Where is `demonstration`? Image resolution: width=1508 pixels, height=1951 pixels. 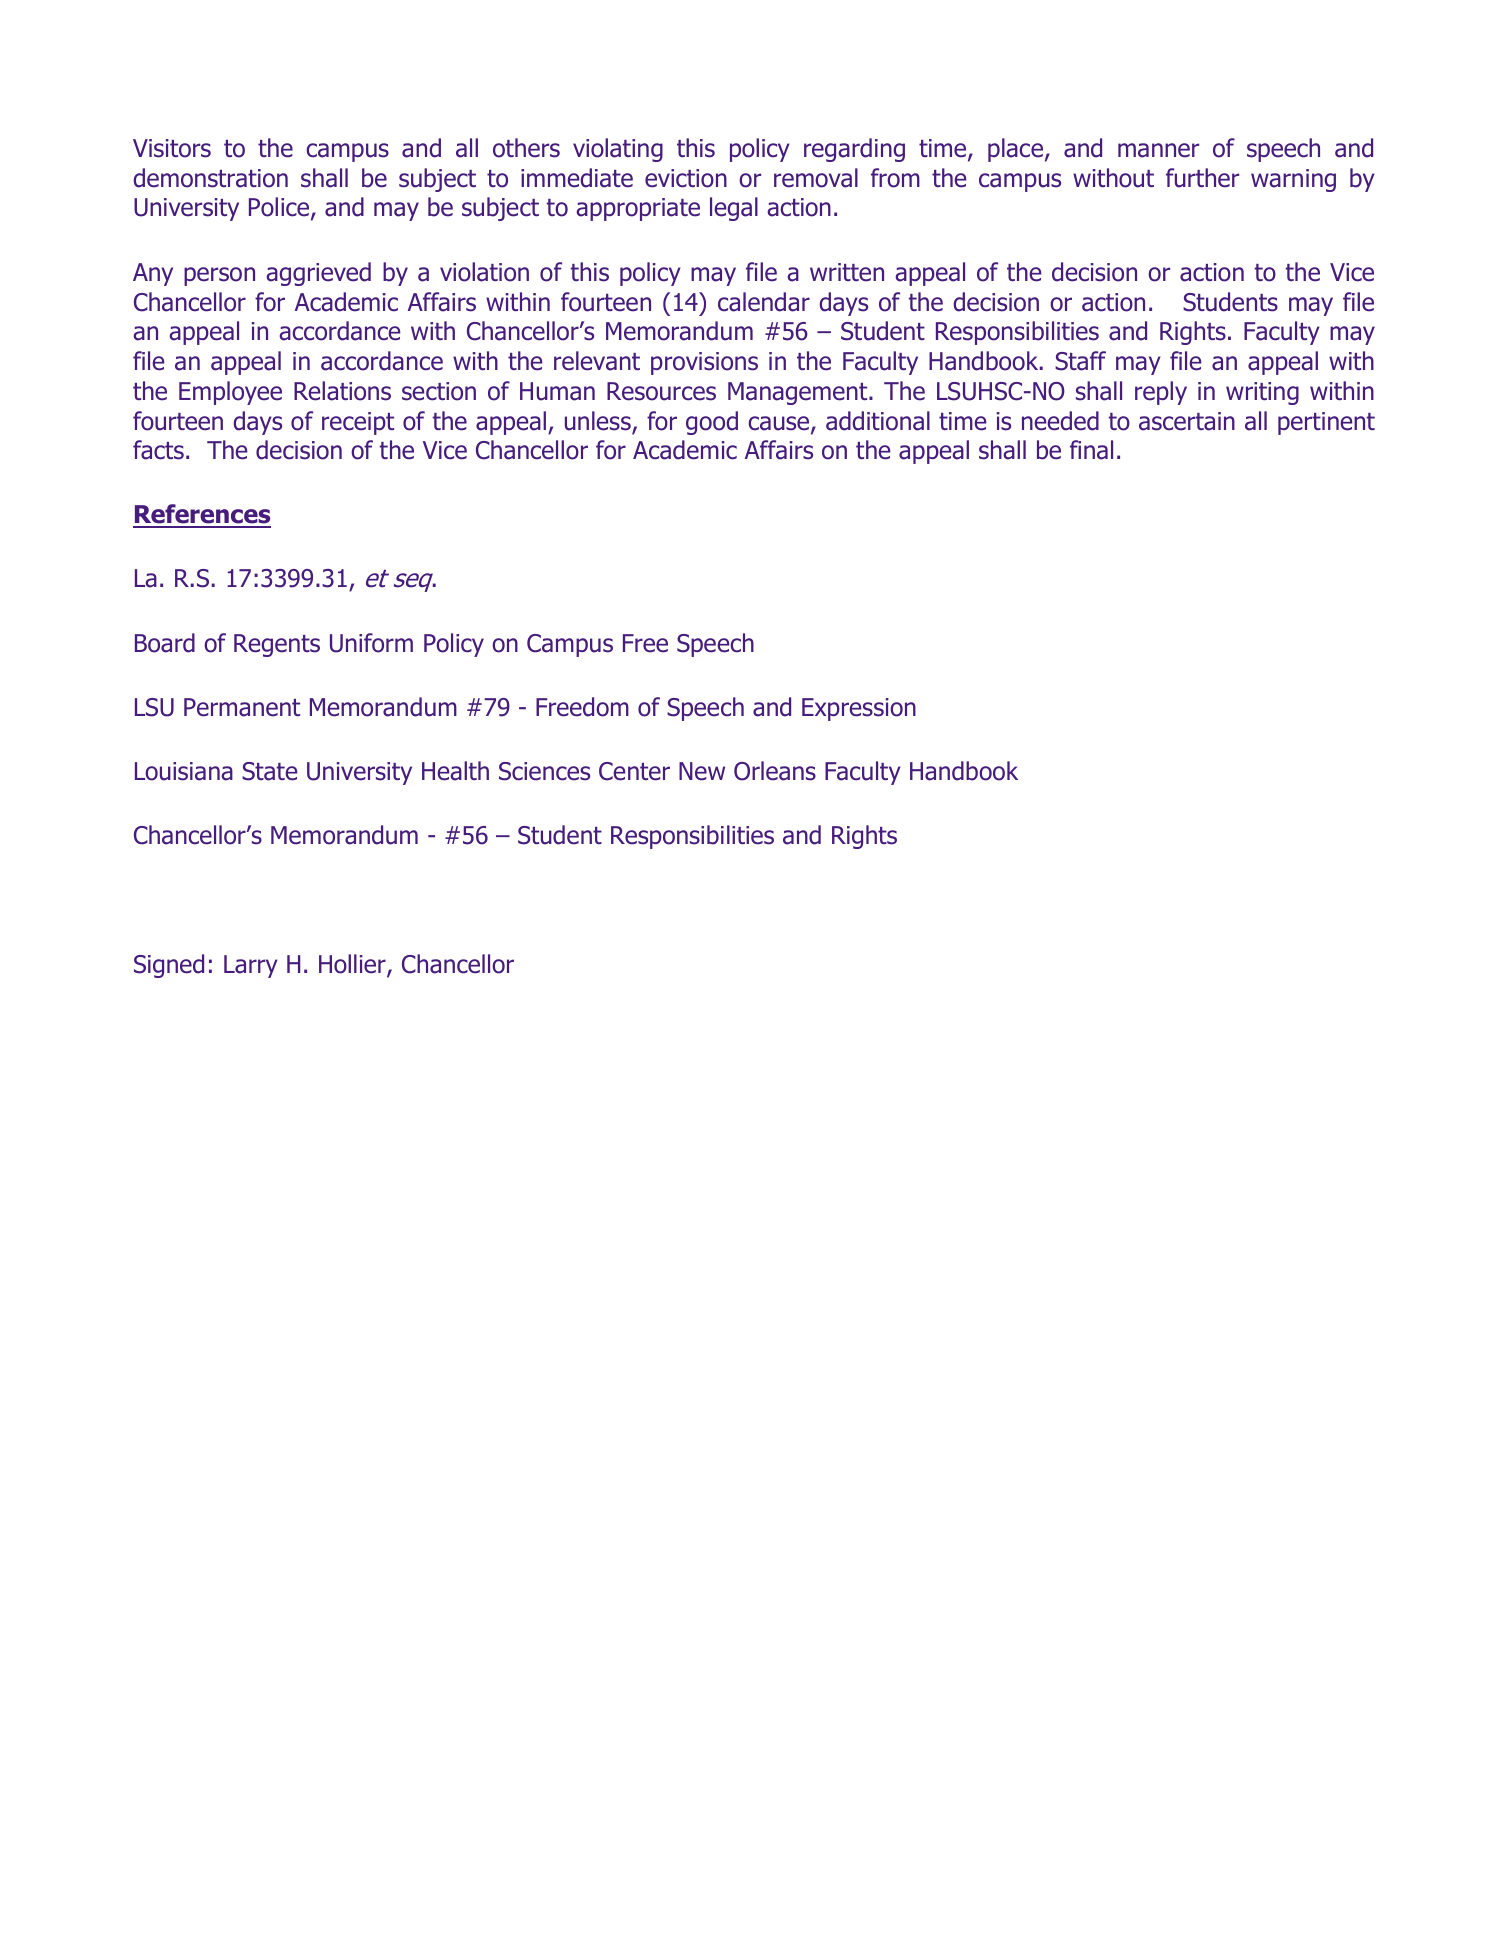 demonstration is located at coordinates (210, 178).
